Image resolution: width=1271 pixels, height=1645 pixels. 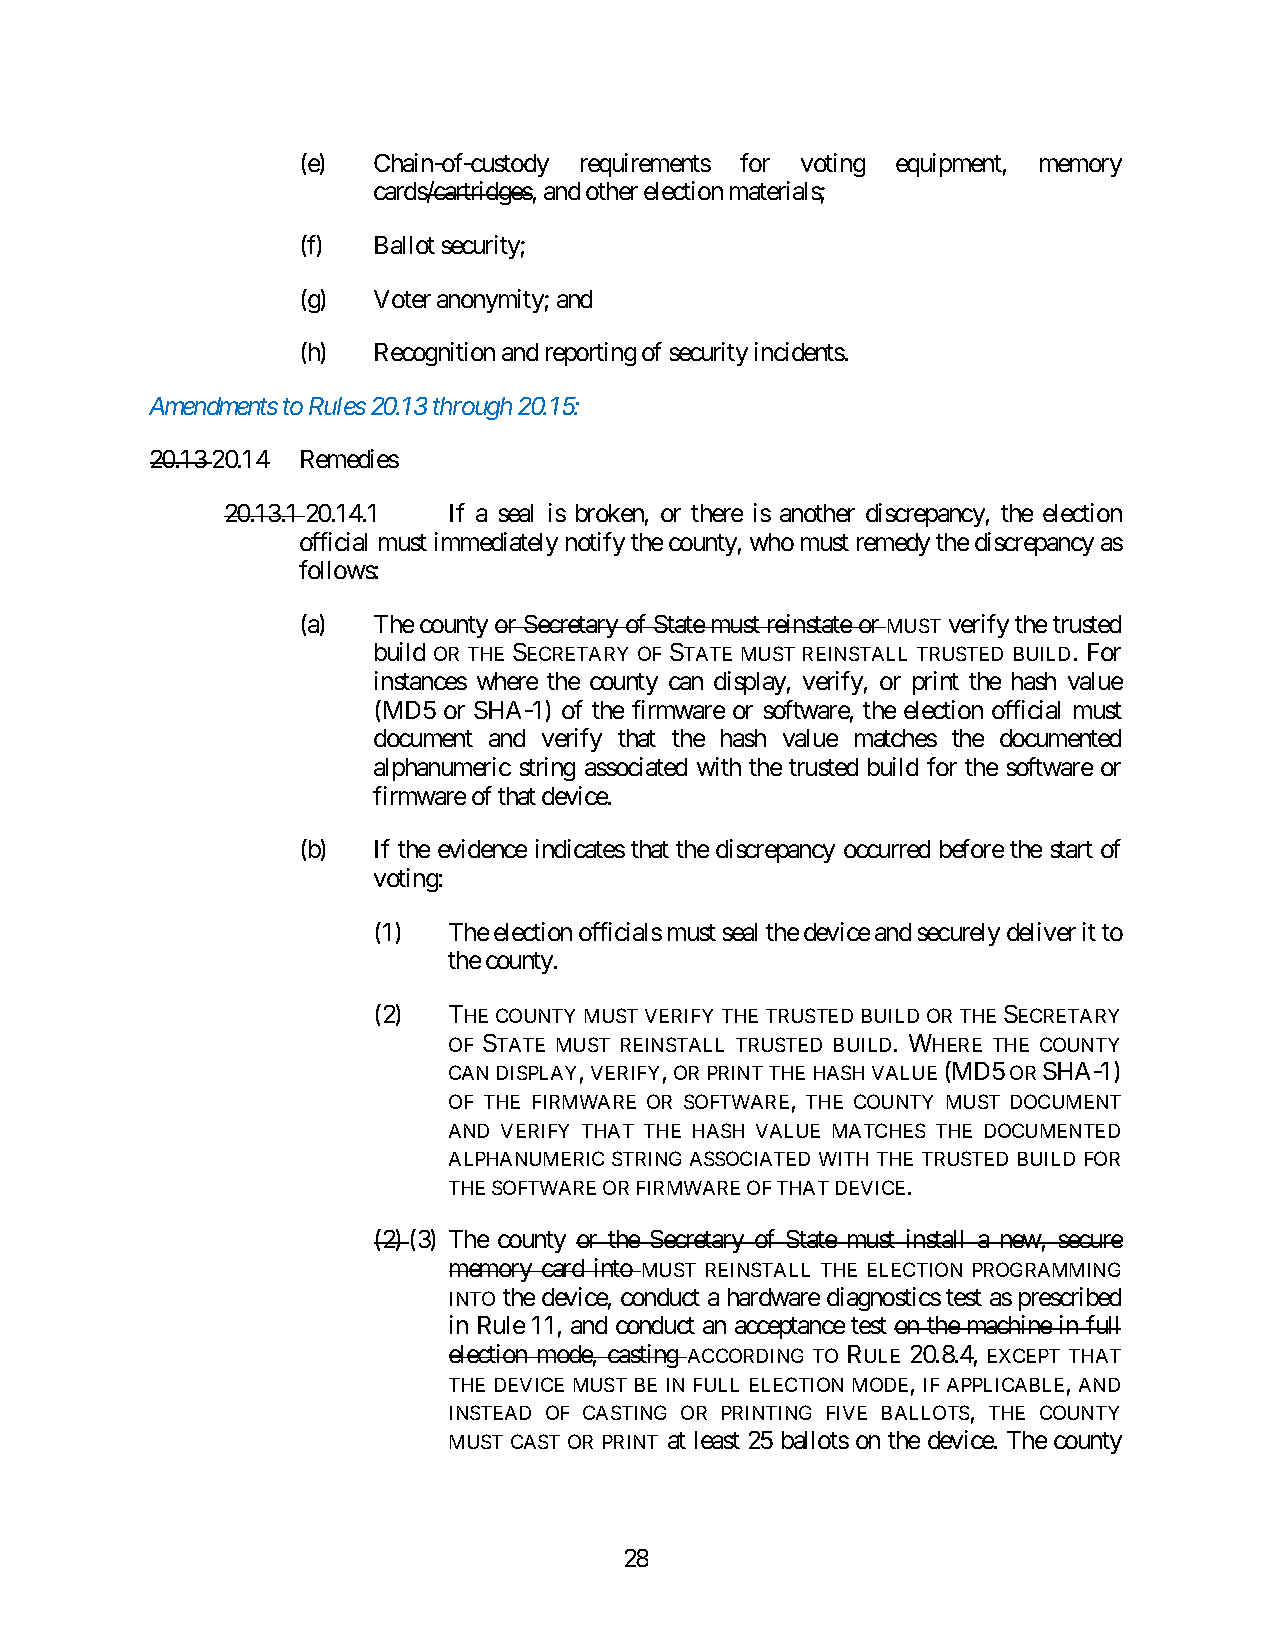 I want to click on notify, so click(x=595, y=544).
